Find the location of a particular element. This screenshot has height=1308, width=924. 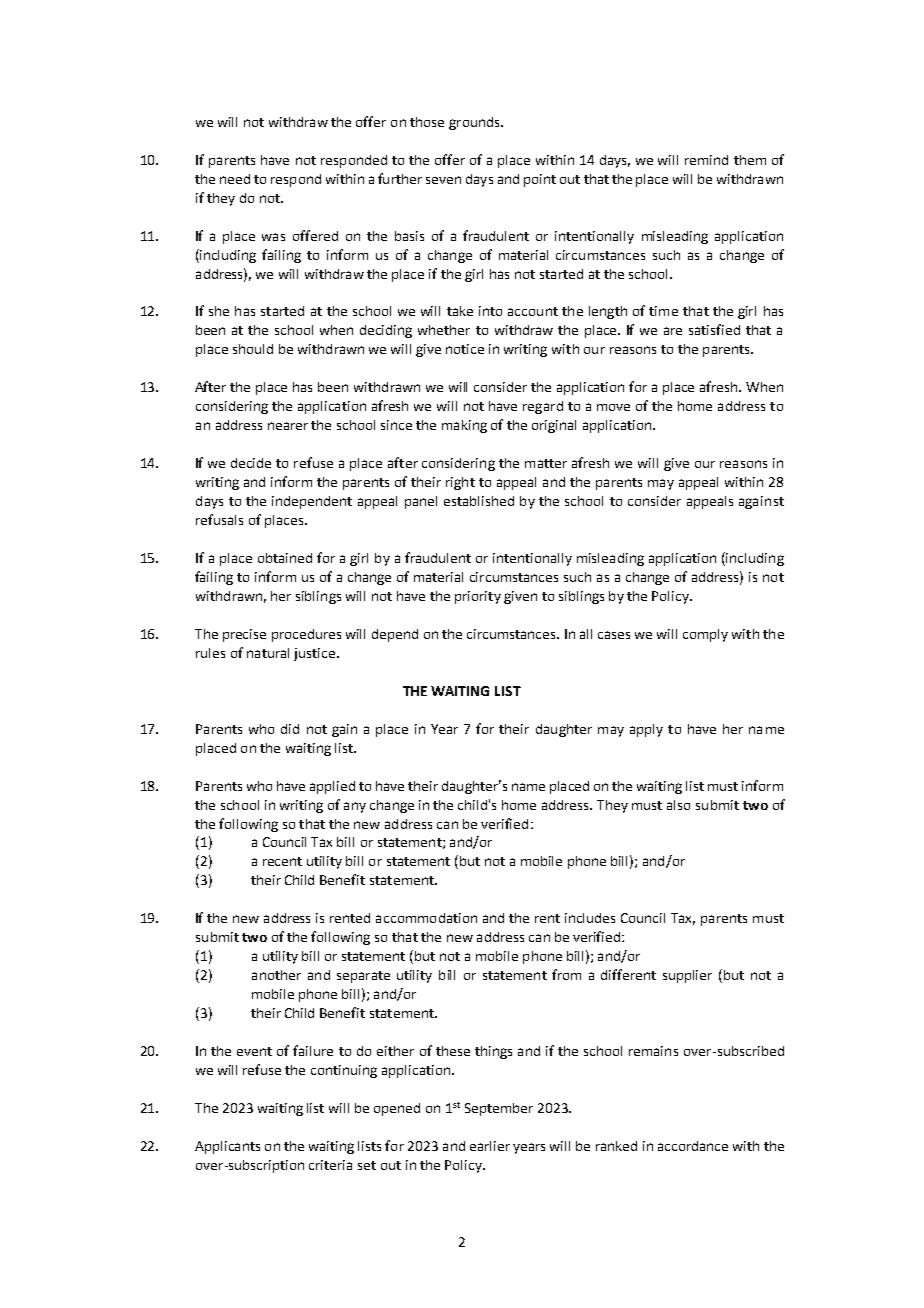

also is located at coordinates (678, 805).
